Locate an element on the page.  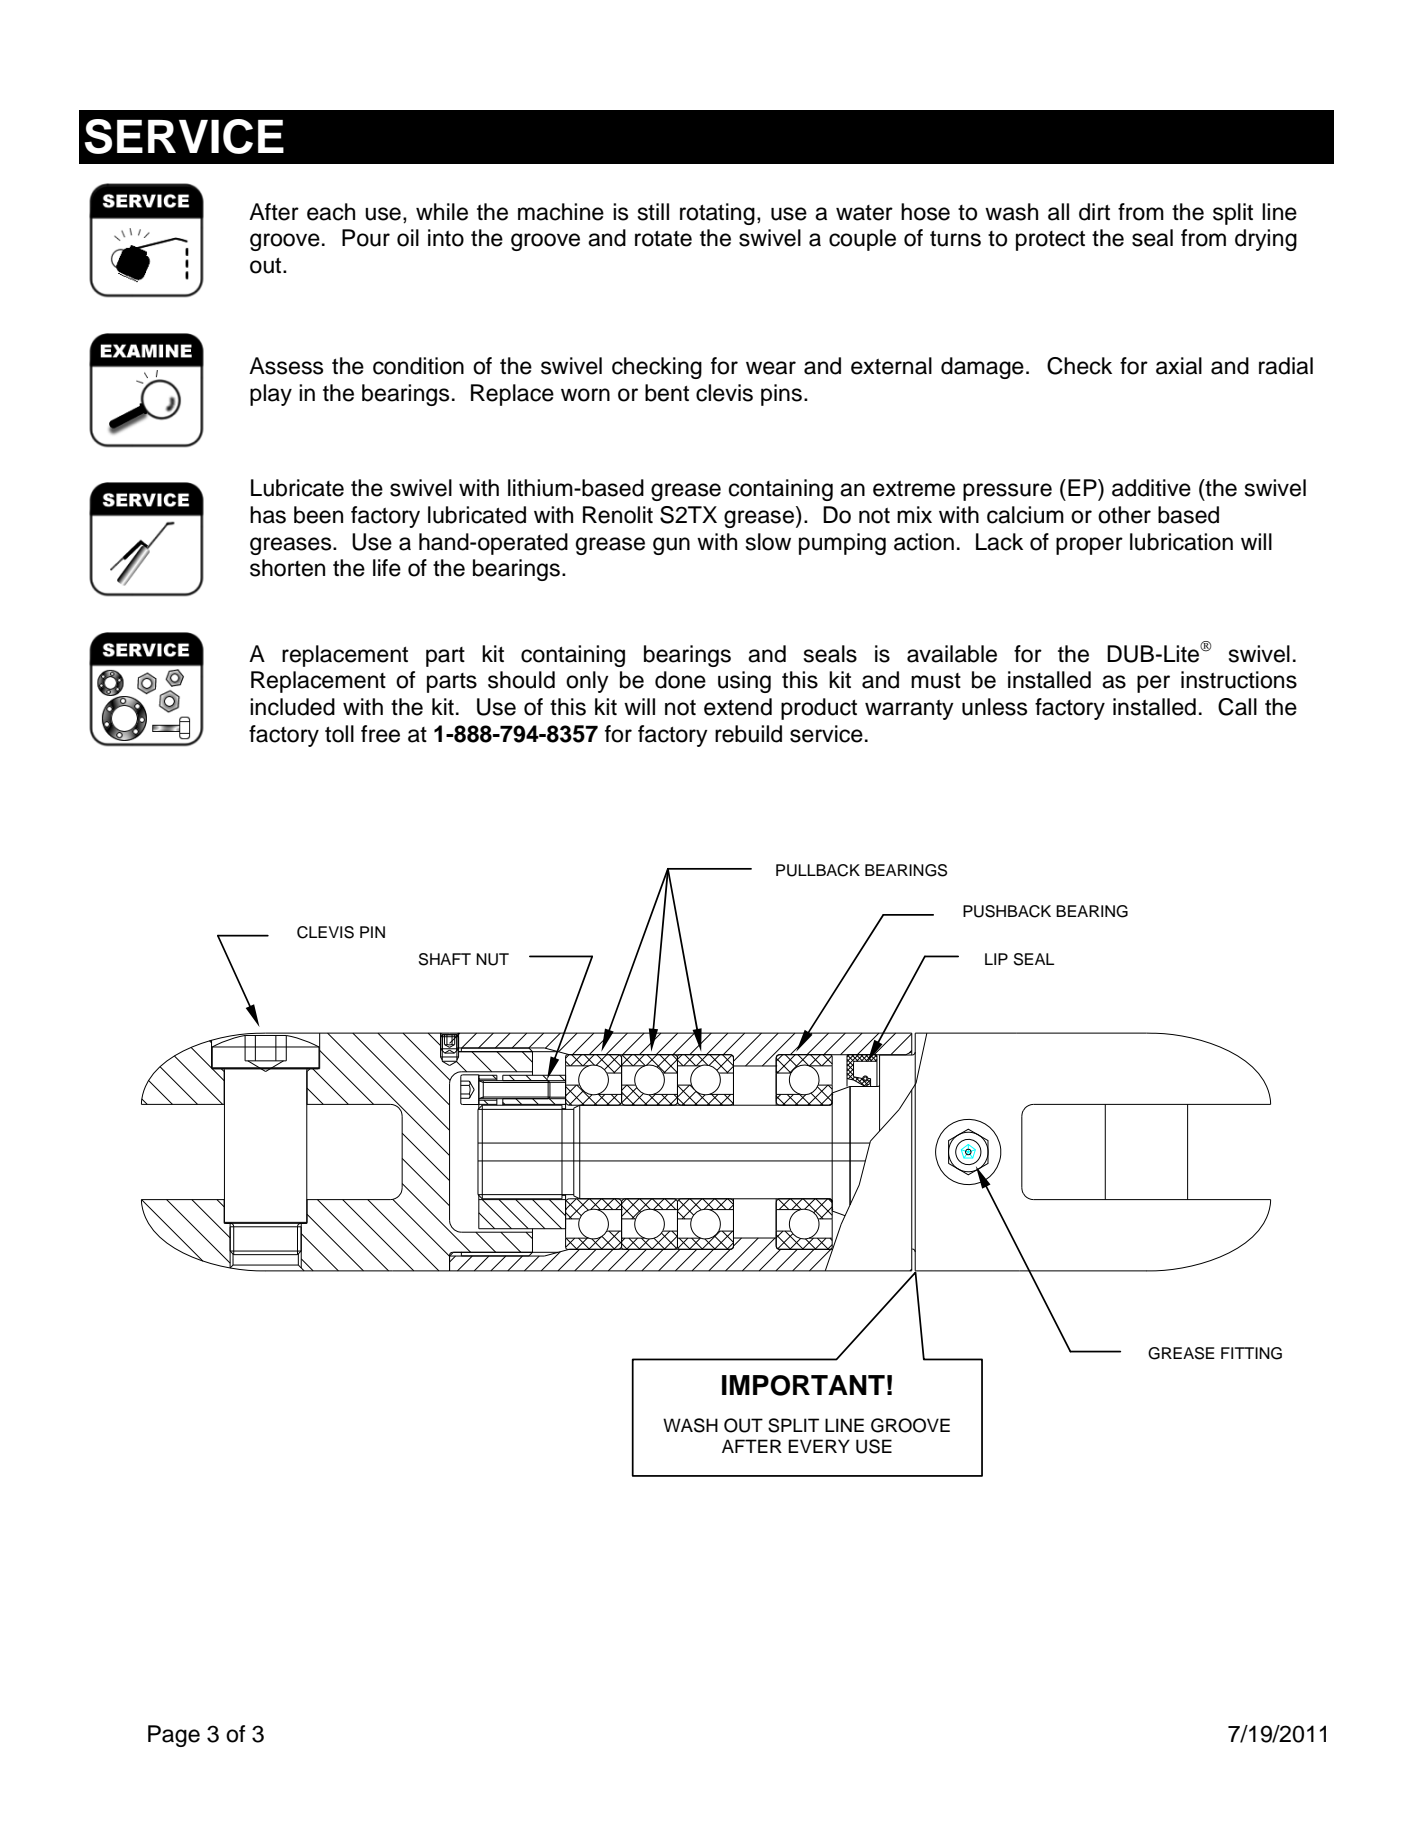
Pour is located at coordinates (366, 238).
